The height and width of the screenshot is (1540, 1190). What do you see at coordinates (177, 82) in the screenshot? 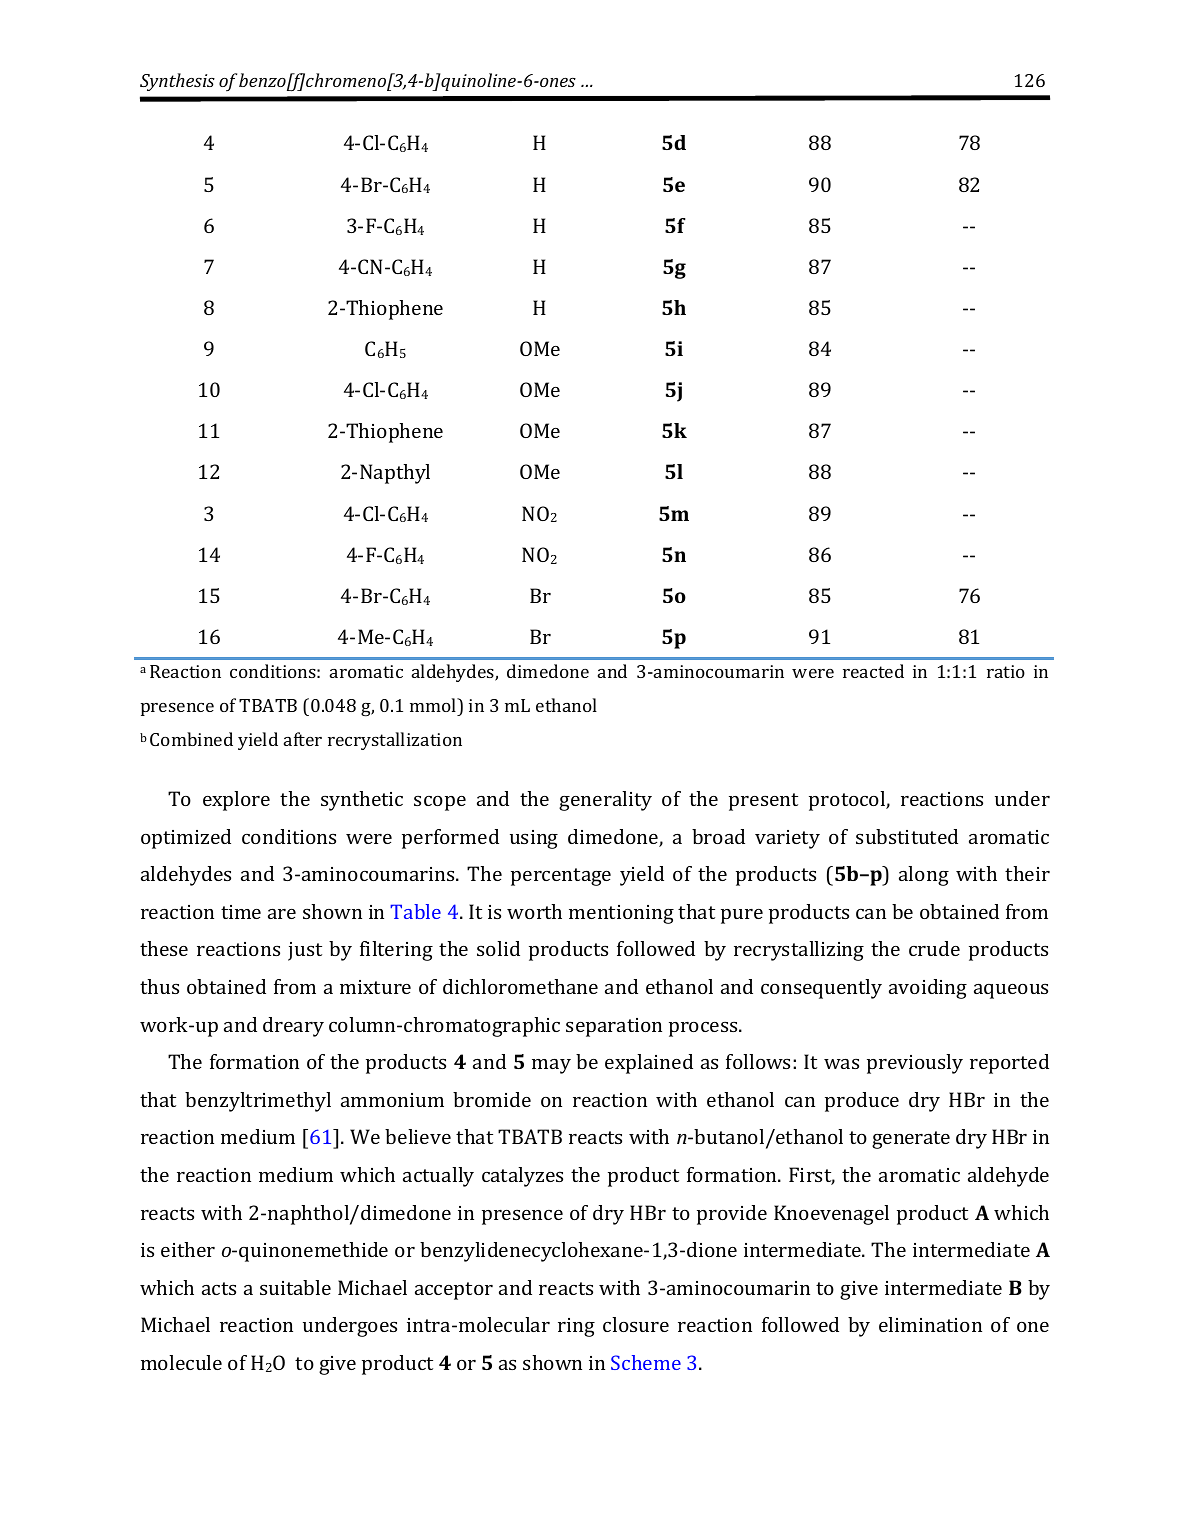
I see `Synthesis` at bounding box center [177, 82].
